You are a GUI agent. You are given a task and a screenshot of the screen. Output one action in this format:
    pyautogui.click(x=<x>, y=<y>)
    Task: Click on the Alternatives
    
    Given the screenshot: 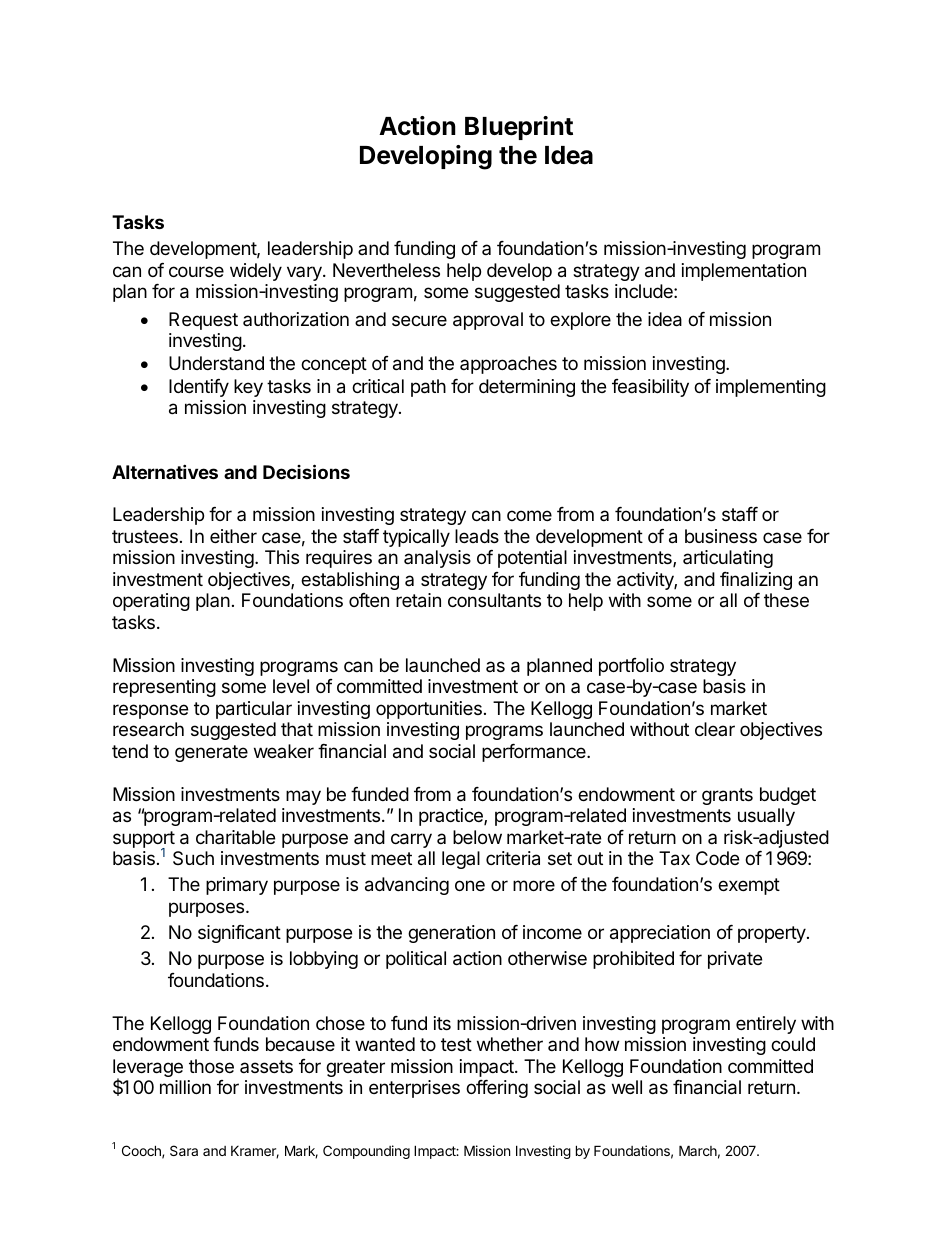 What is the action you would take?
    pyautogui.click(x=165, y=471)
